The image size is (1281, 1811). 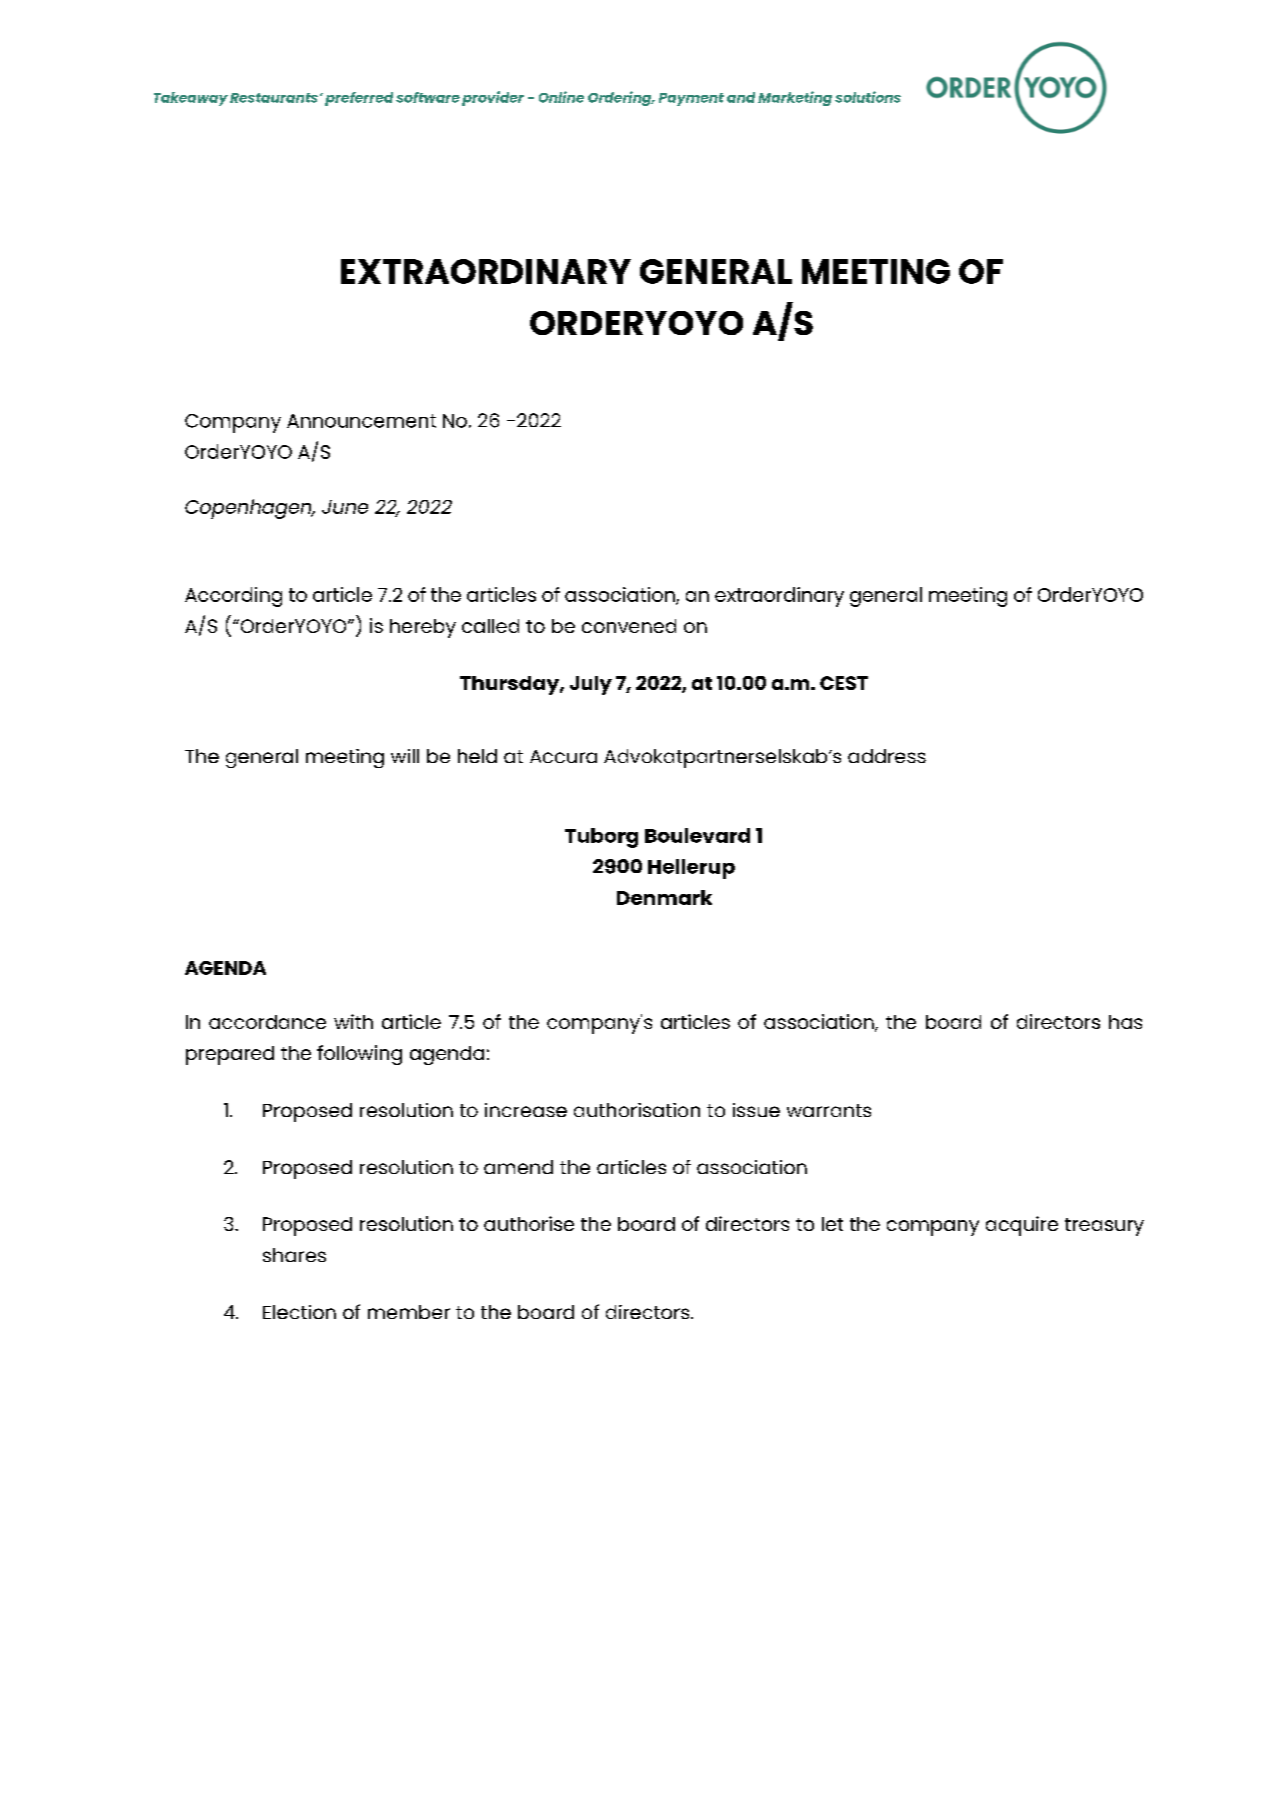 I want to click on Payment, so click(x=691, y=99).
